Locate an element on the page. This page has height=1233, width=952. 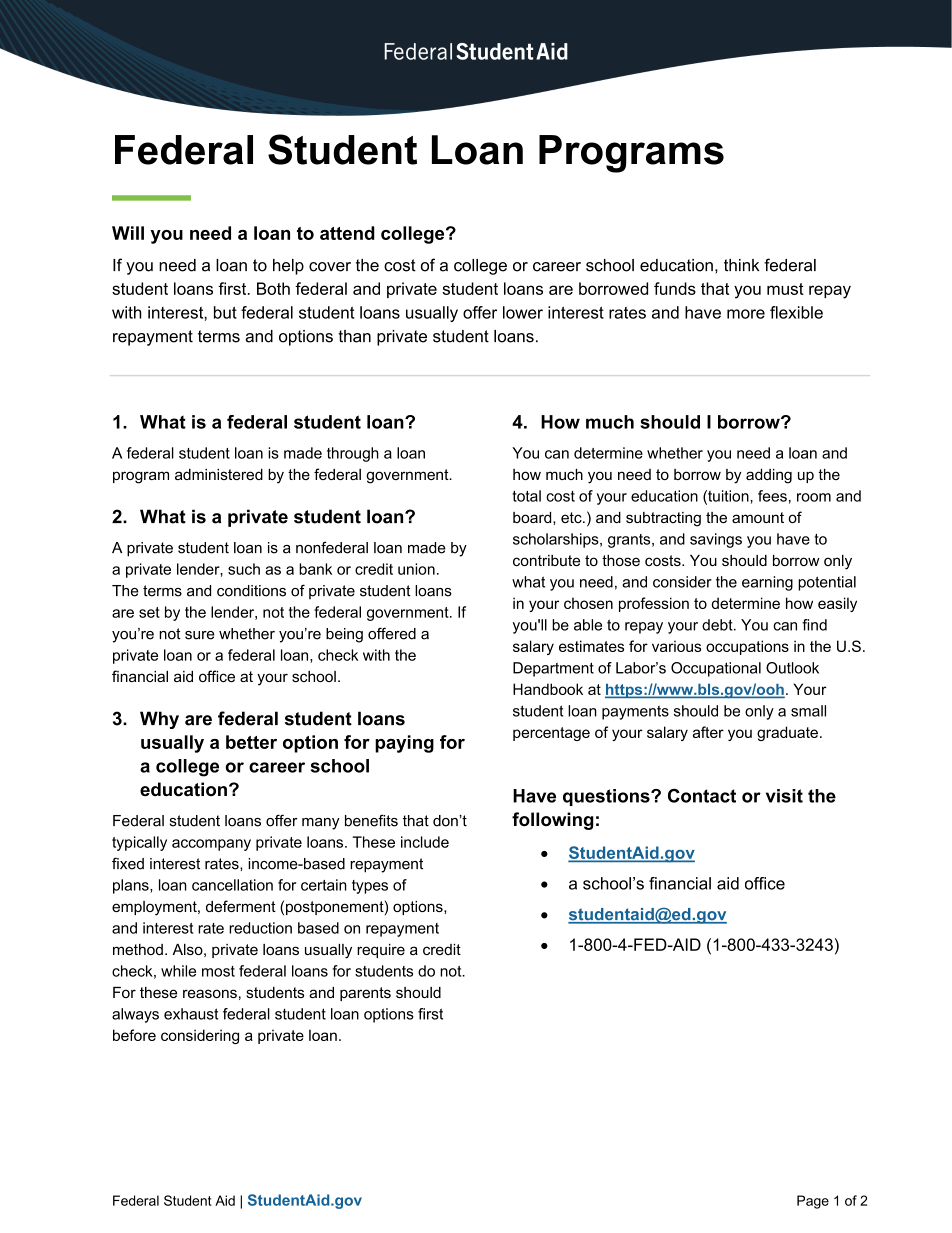
think is located at coordinates (742, 265).
